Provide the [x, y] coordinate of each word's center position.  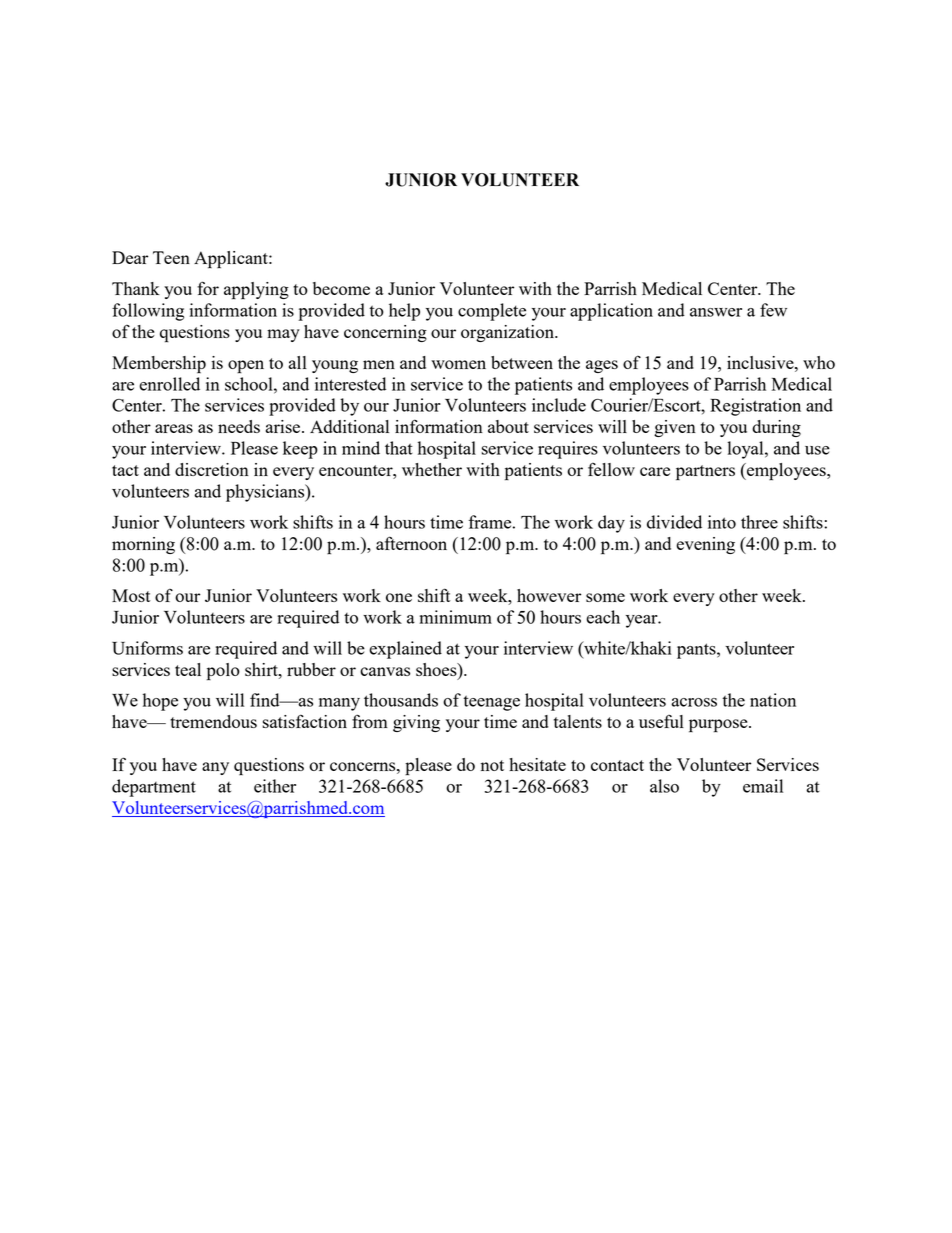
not [492, 765]
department [154, 788]
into [722, 522]
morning [143, 545]
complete [492, 312]
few [773, 310]
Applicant [232, 260]
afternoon [411, 543]
